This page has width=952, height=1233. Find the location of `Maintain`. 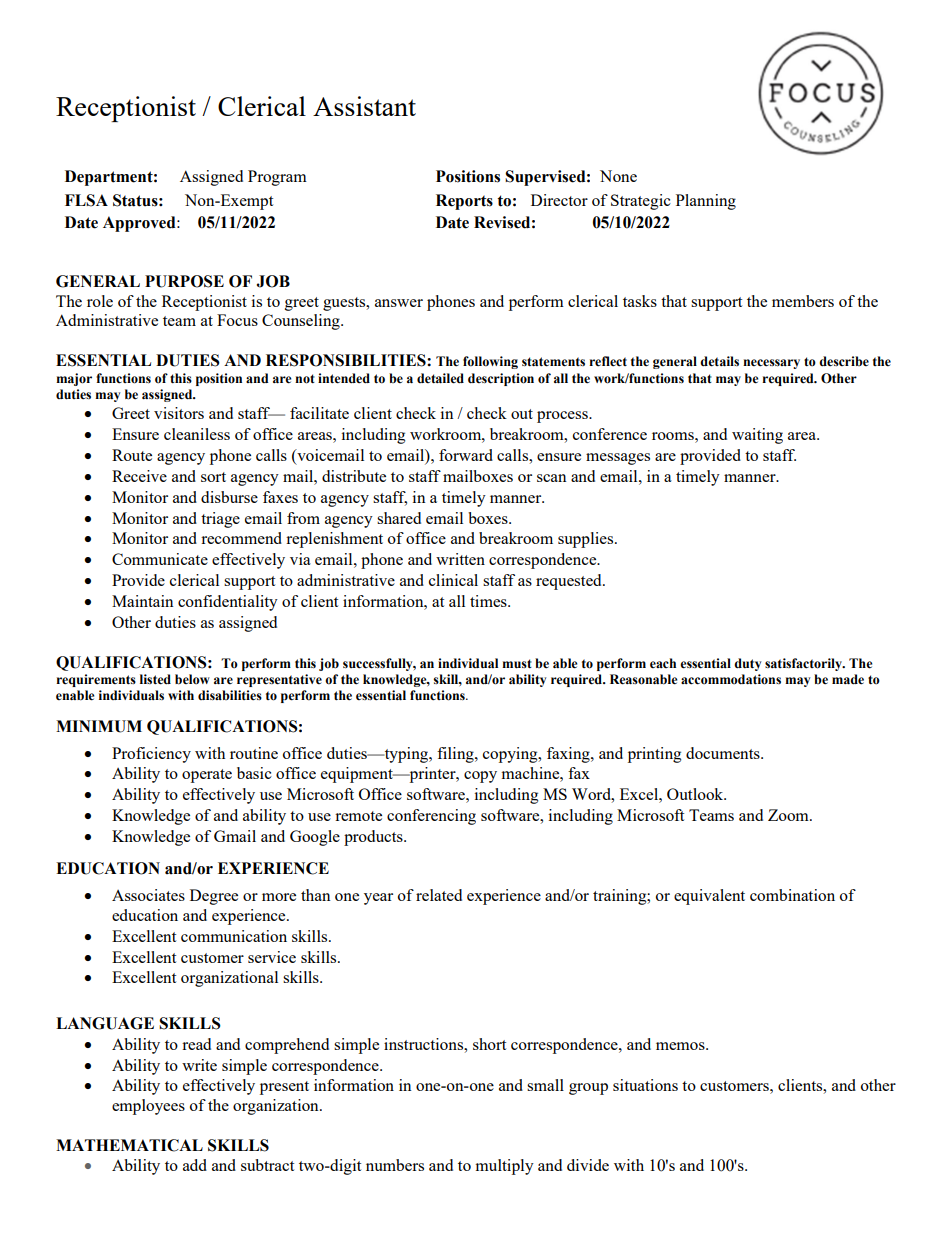

Maintain is located at coordinates (142, 601).
